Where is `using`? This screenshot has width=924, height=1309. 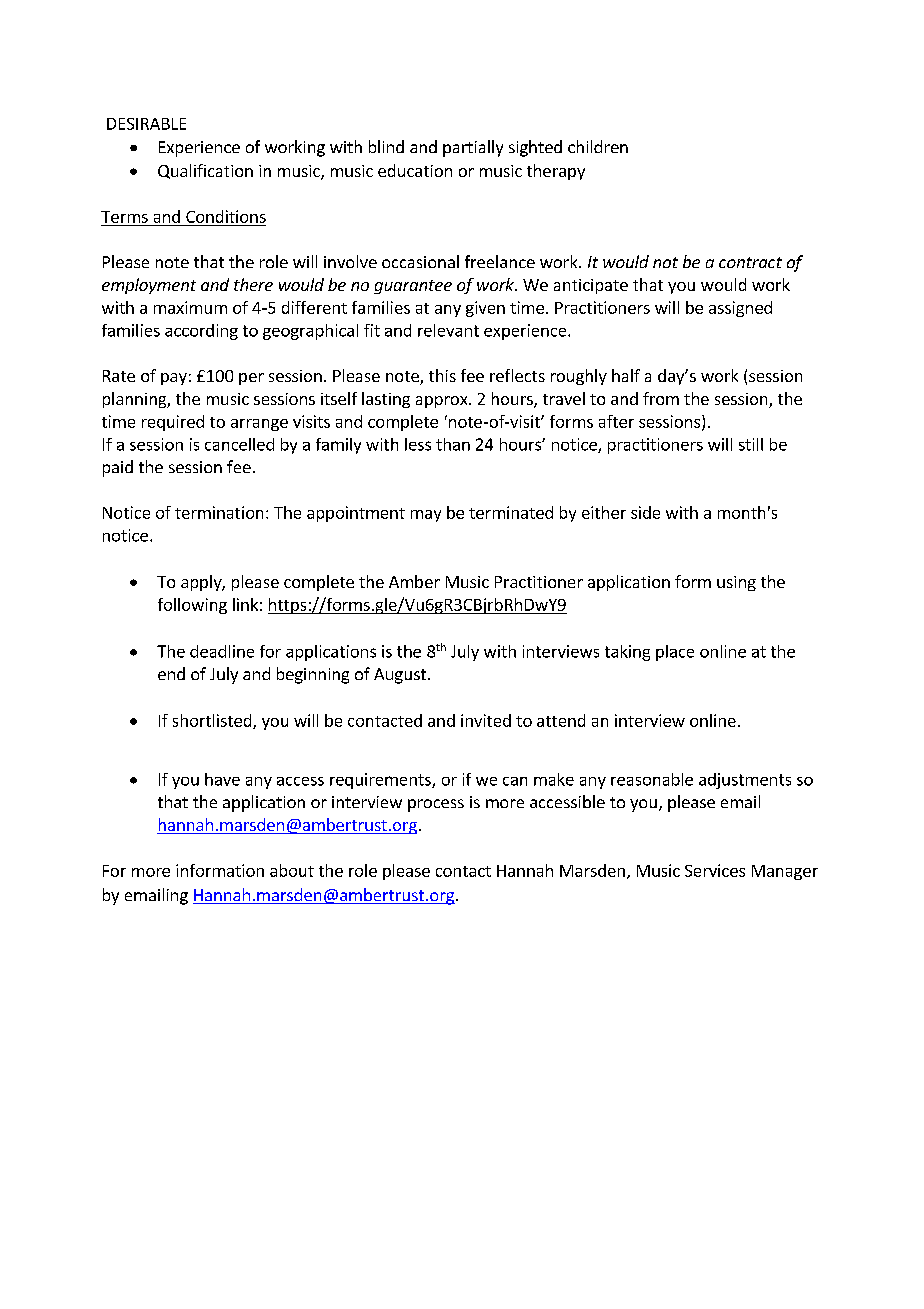
using is located at coordinates (736, 583).
